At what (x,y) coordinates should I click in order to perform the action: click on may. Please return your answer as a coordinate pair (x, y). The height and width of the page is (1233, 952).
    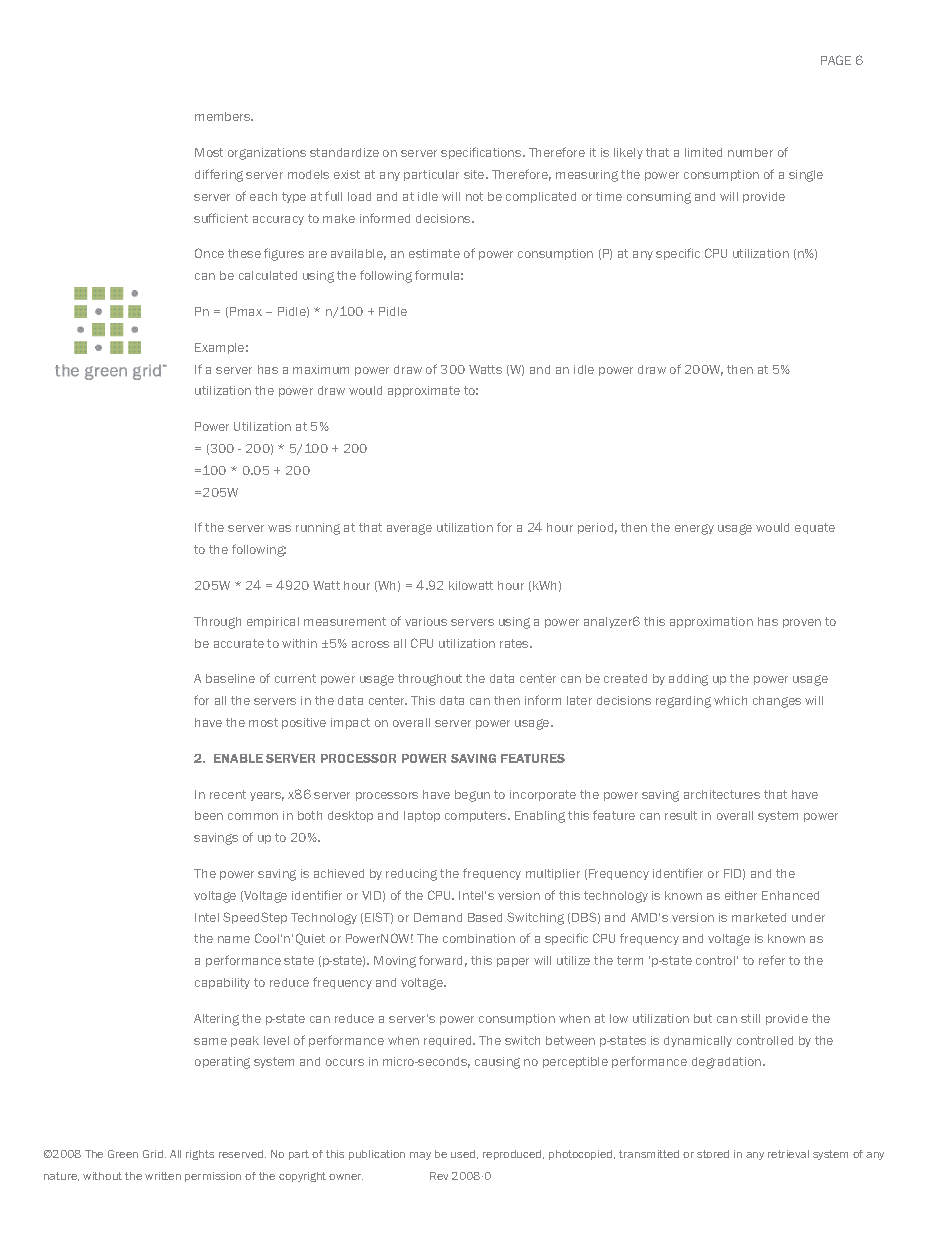
    Looking at the image, I should click on (420, 1156).
